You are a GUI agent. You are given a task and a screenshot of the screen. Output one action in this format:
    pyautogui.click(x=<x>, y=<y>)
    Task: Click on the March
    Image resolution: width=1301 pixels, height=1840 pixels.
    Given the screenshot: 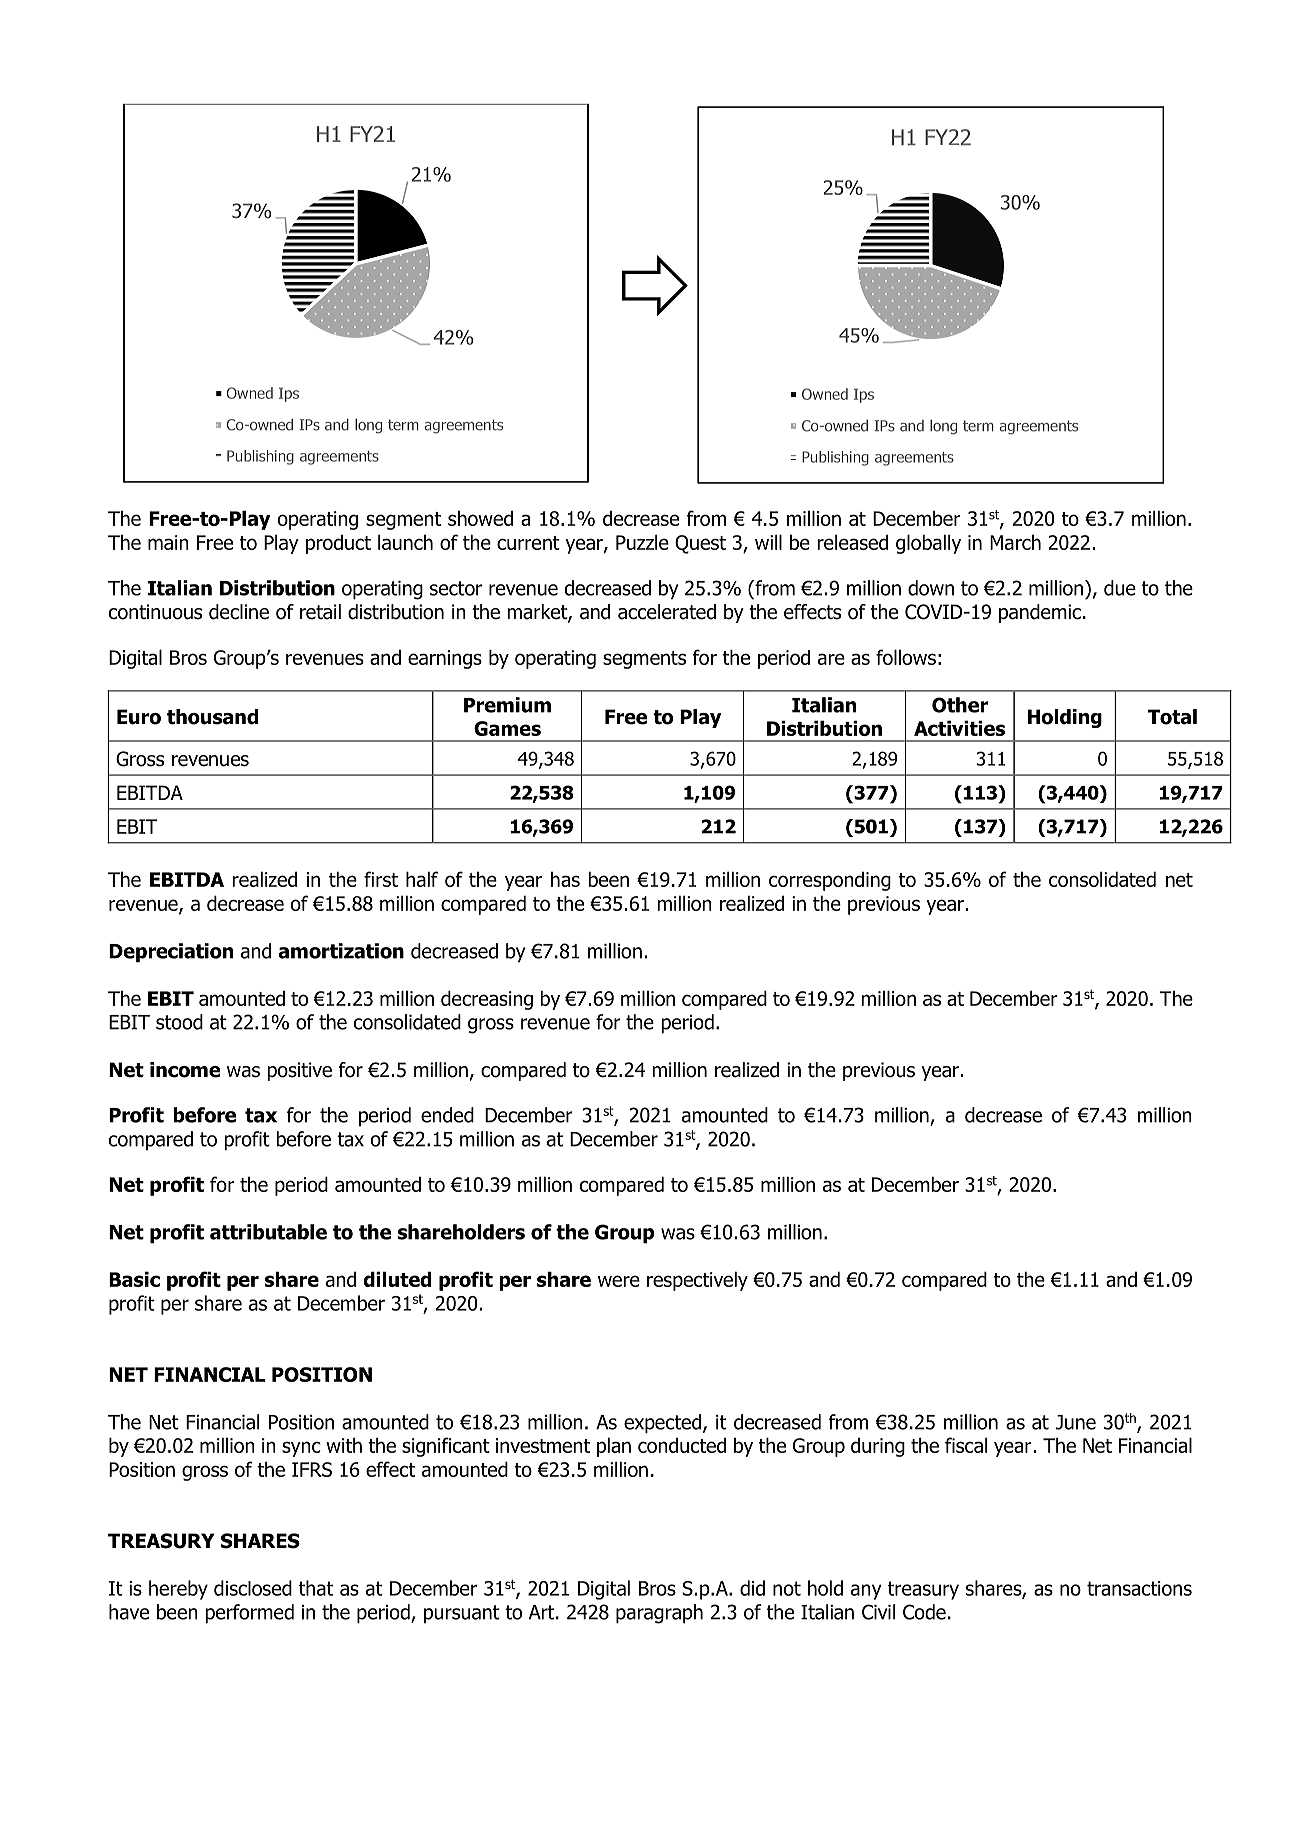 What is the action you would take?
    pyautogui.click(x=1015, y=542)
